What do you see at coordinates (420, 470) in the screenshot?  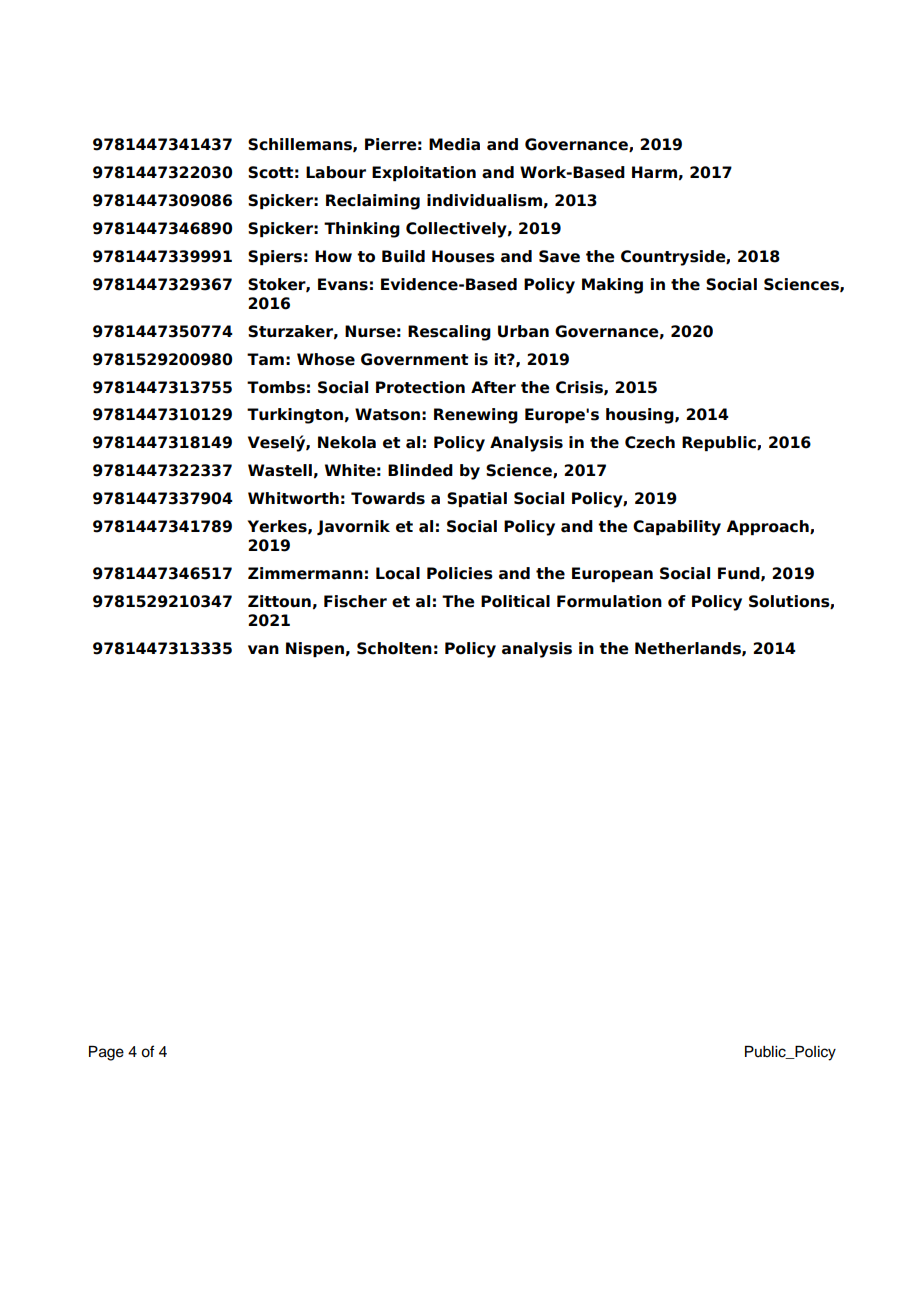 I see `Blinded` at bounding box center [420, 470].
